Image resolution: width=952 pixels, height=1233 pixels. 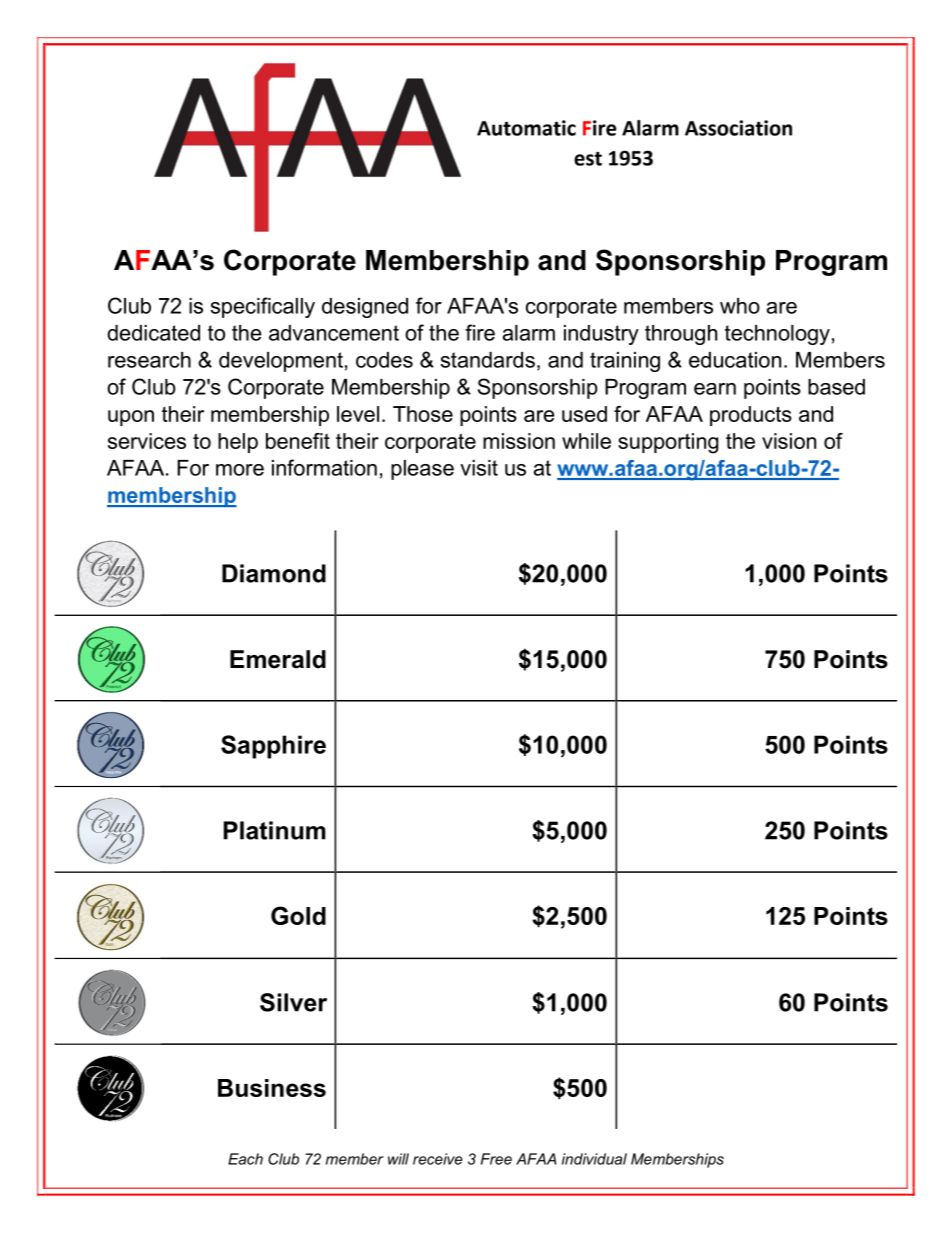 What do you see at coordinates (293, 1002) in the page?
I see `Silver` at bounding box center [293, 1002].
